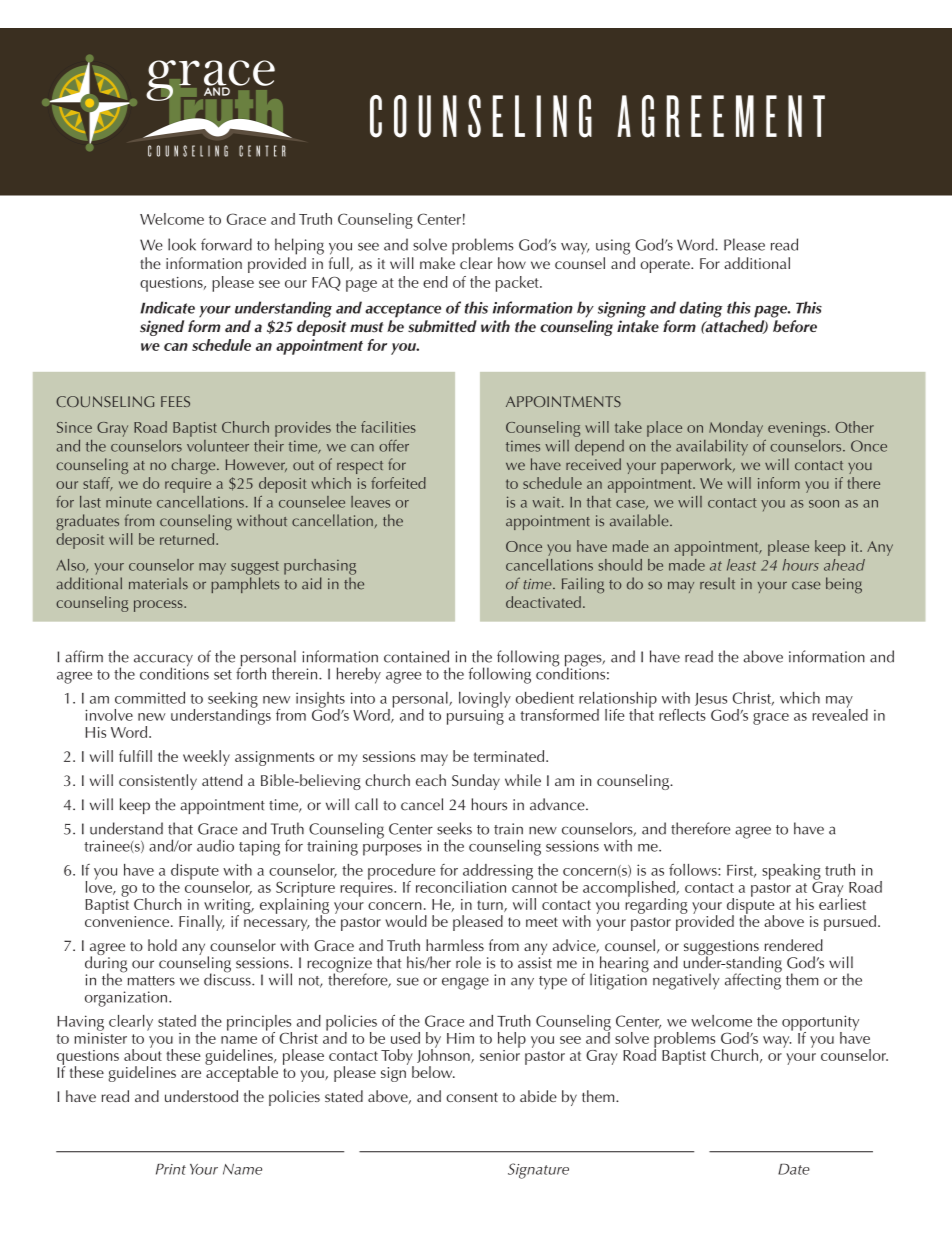 Image resolution: width=952 pixels, height=1233 pixels. What do you see at coordinates (437, 263) in the page?
I see `make` at bounding box center [437, 263].
